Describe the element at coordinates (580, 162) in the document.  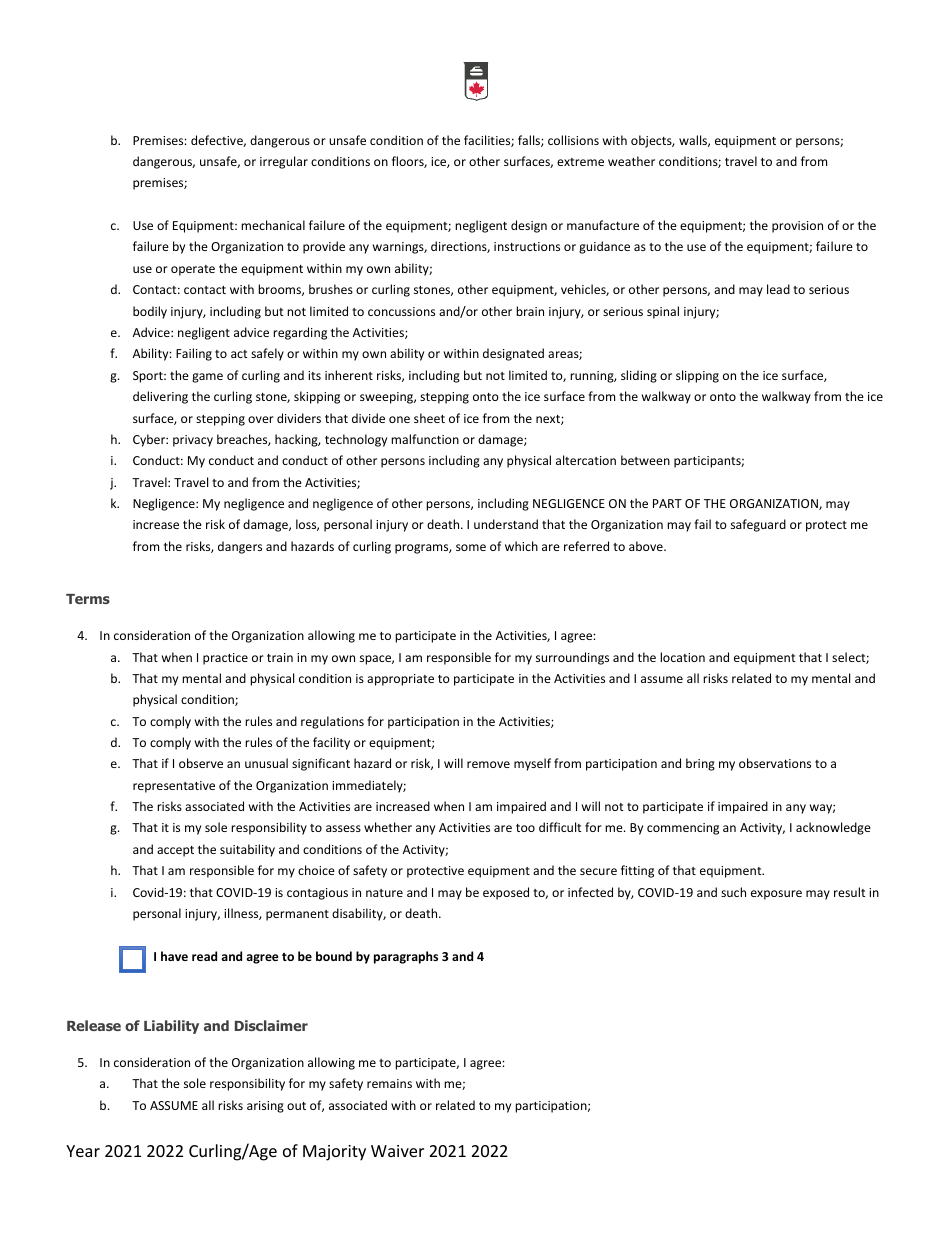
I see `extreme` at that location.
